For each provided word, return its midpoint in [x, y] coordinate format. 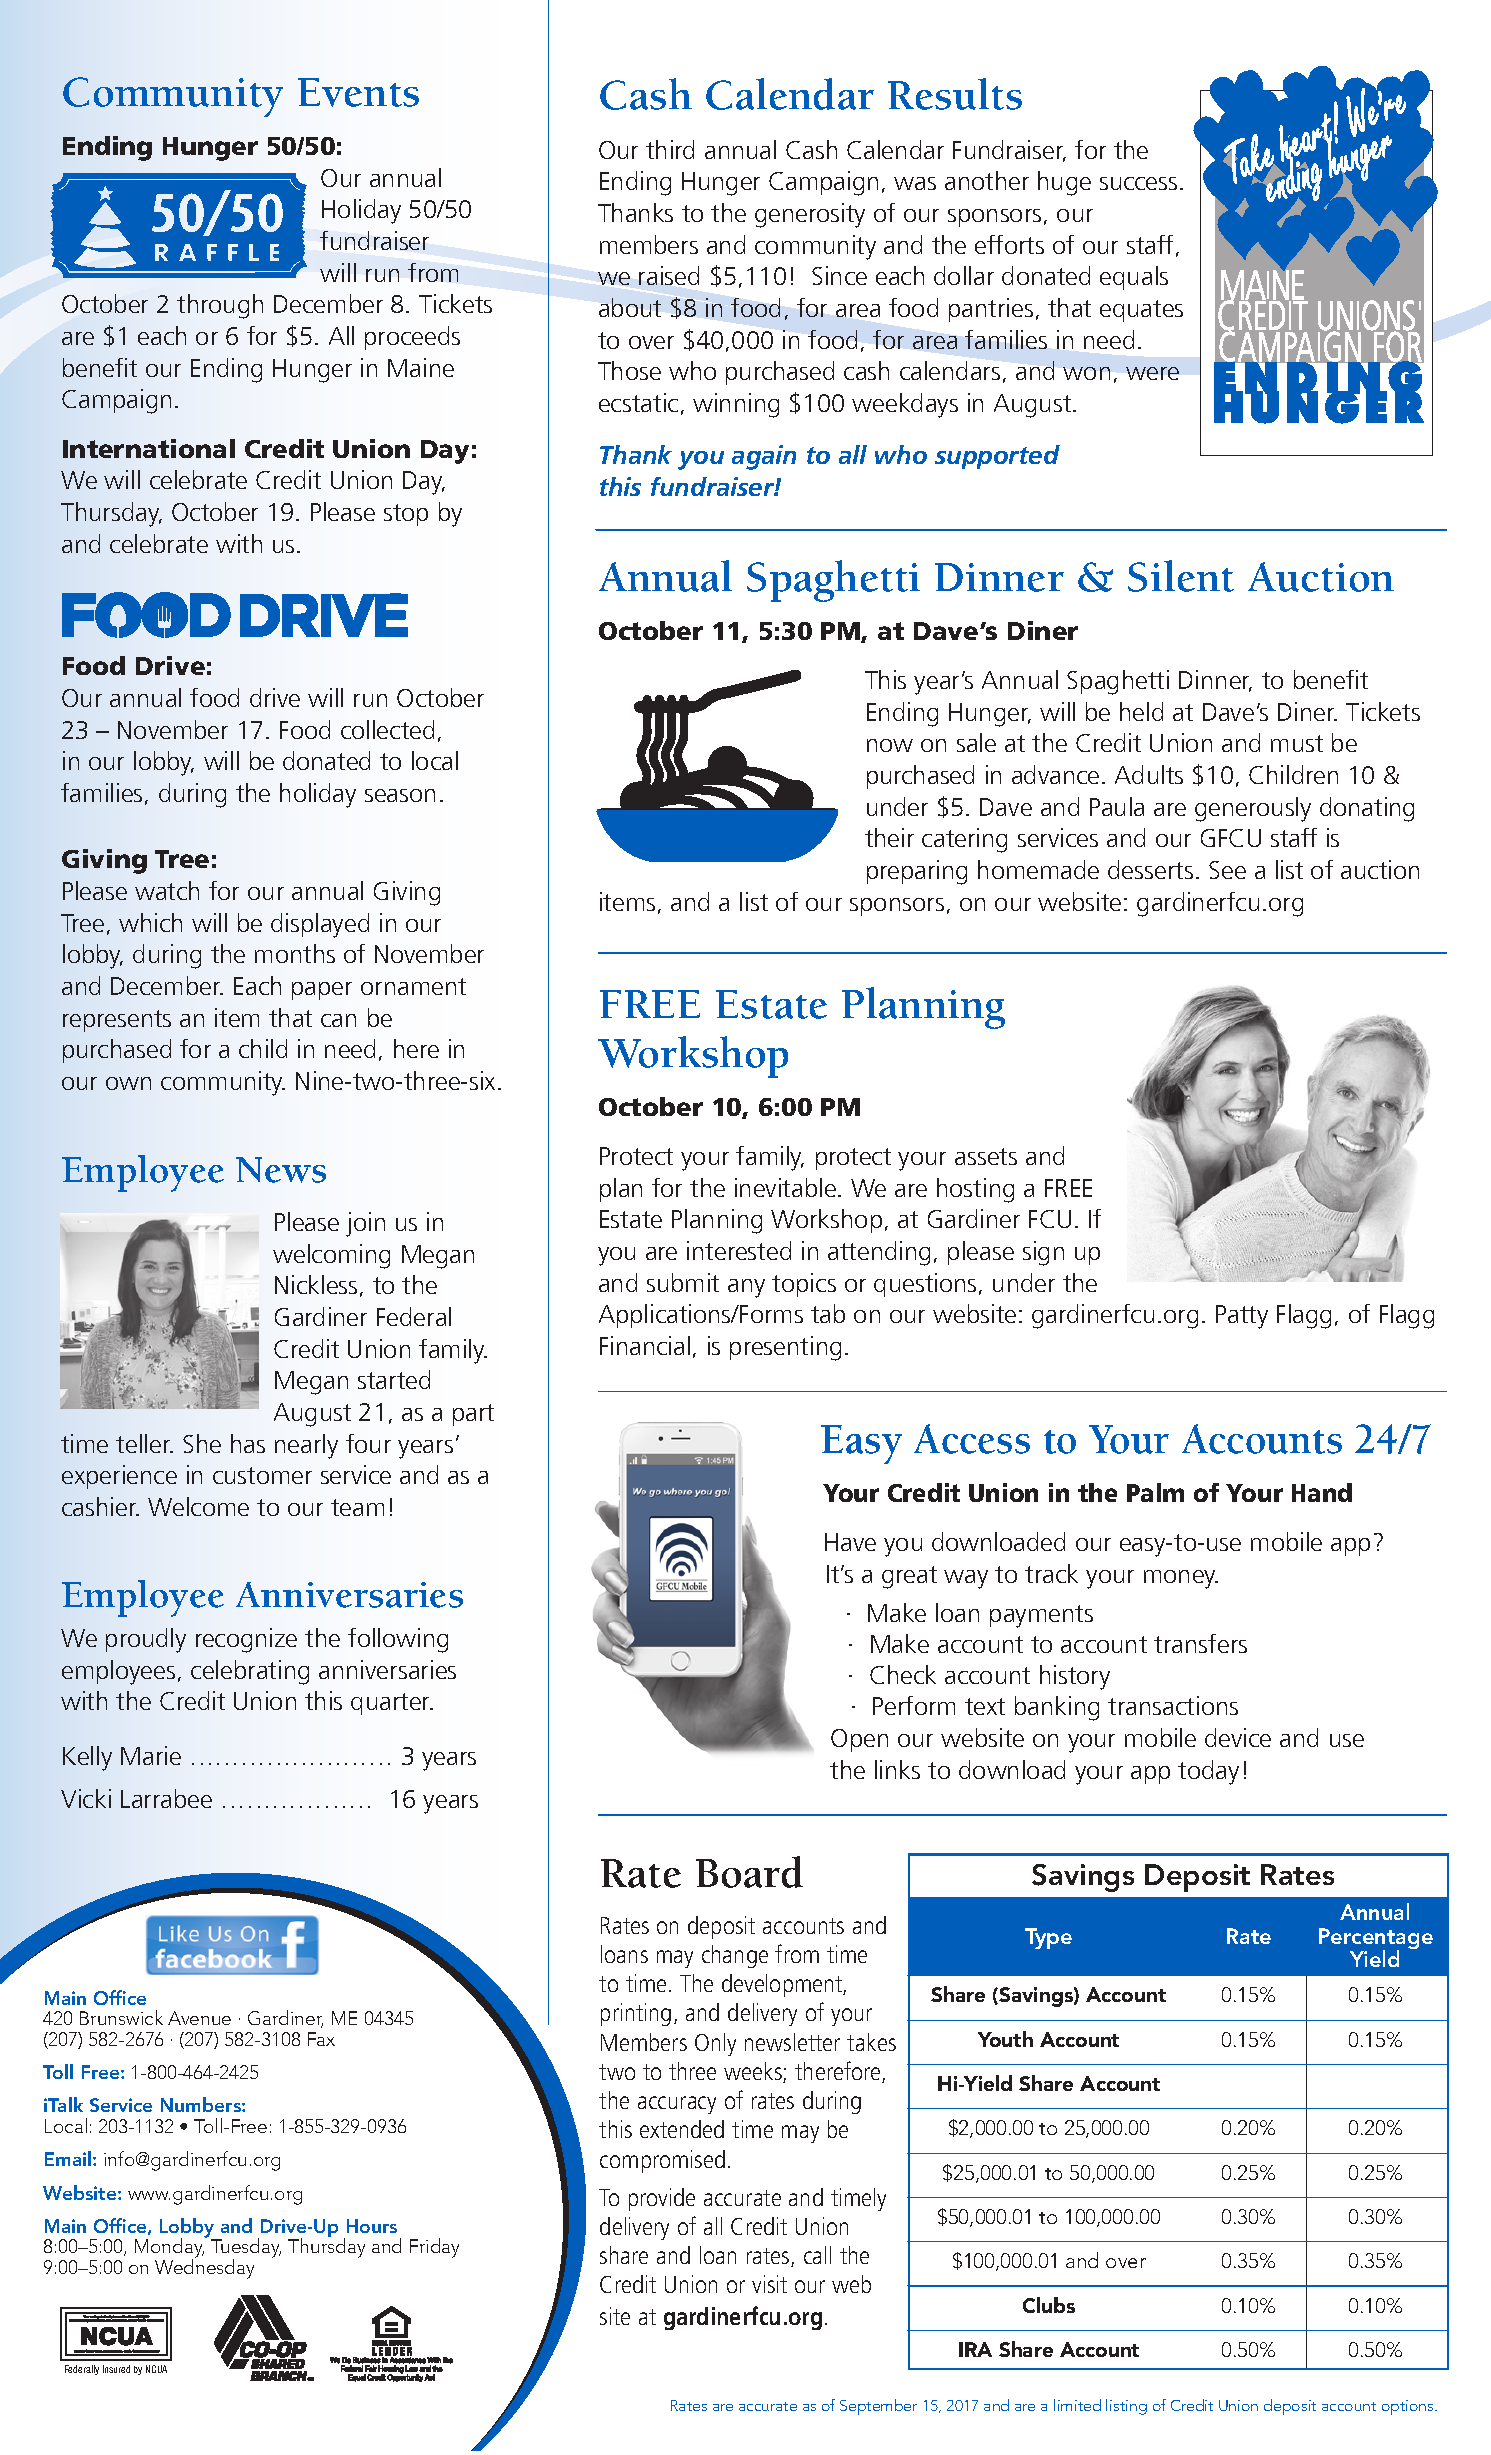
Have [850, 1542]
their [889, 837]
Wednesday [204, 2268]
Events [358, 92]
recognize [246, 1640]
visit [769, 2284]
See [1227, 870]
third [670, 149]
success [1138, 183]
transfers [1200, 1643]
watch [167, 890]
